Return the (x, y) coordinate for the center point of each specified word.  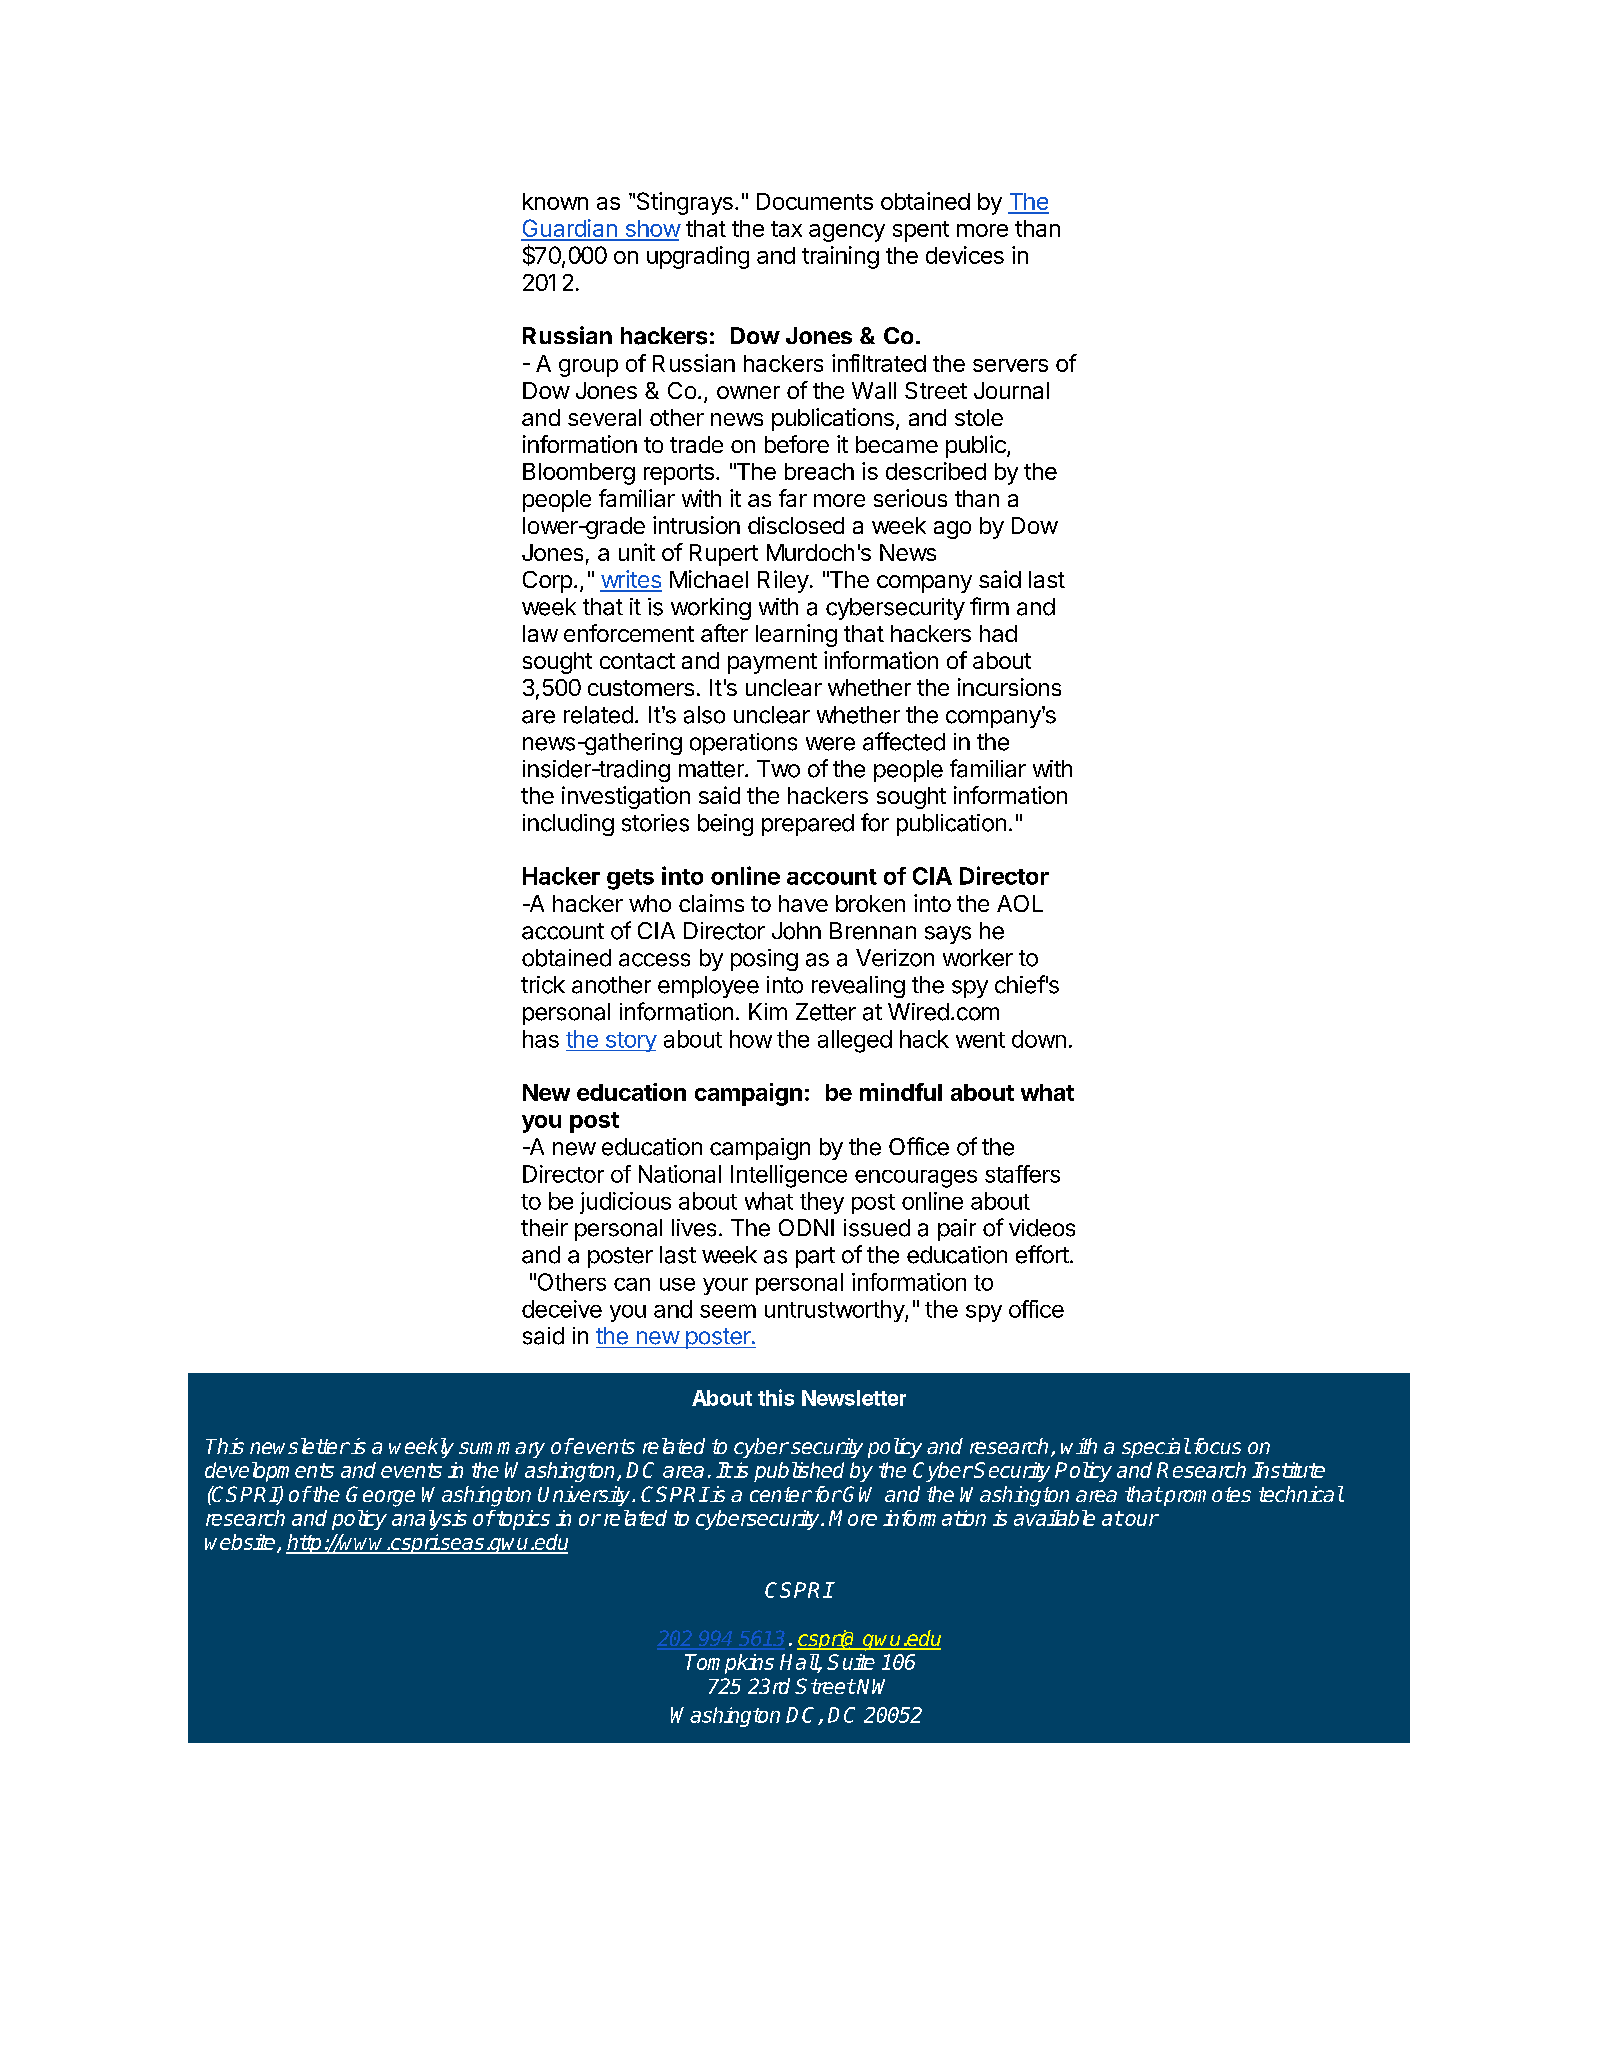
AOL (1020, 903)
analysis (429, 1520)
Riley (783, 581)
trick (543, 985)
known (555, 201)
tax (786, 229)
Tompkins (729, 1664)
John (796, 931)
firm (989, 606)
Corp (547, 582)
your (725, 1286)
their (544, 1228)
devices (965, 255)
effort (1042, 1254)
